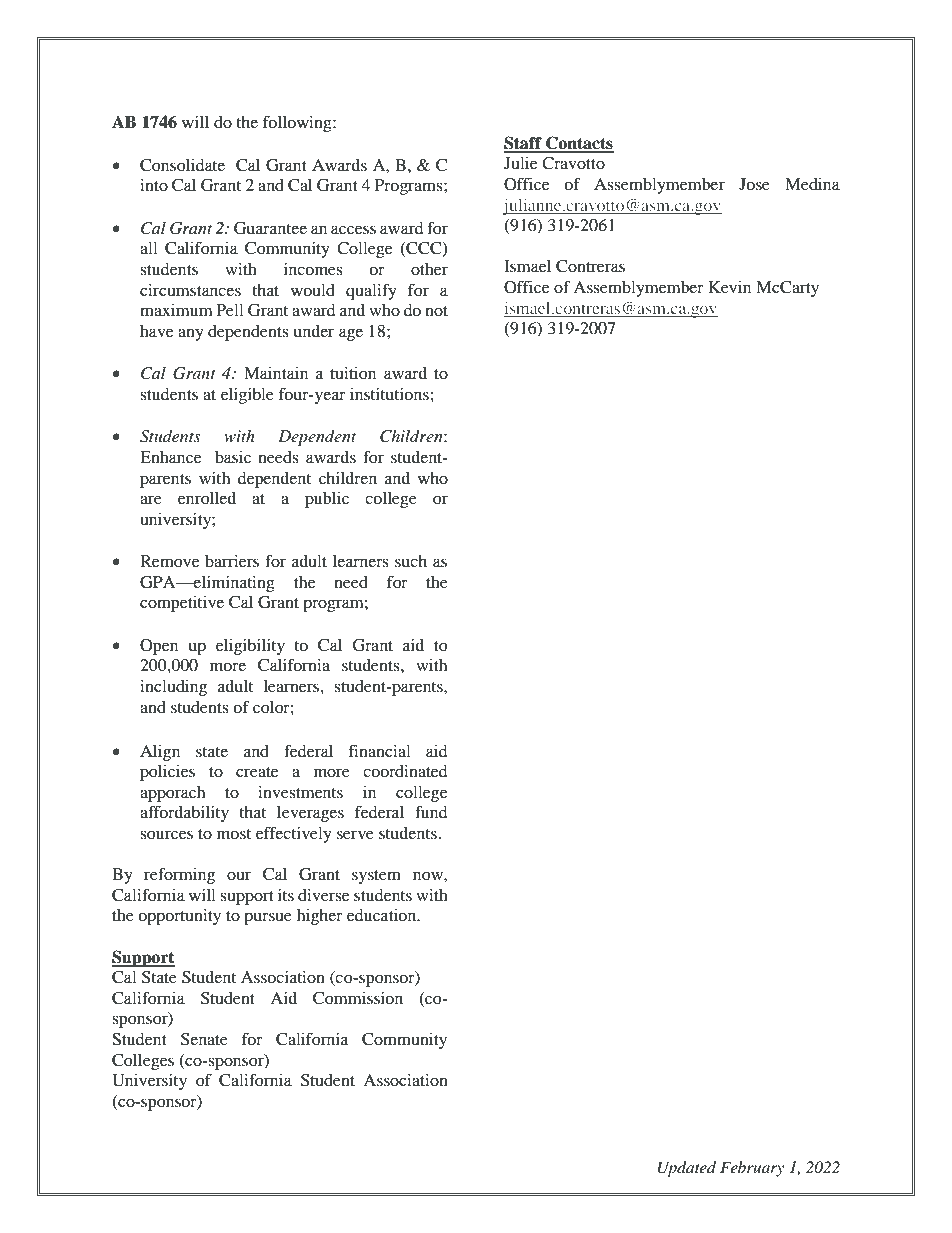 Image resolution: width=952 pixels, height=1233 pixels. What do you see at coordinates (520, 163) in the document?
I see `Julie` at bounding box center [520, 163].
